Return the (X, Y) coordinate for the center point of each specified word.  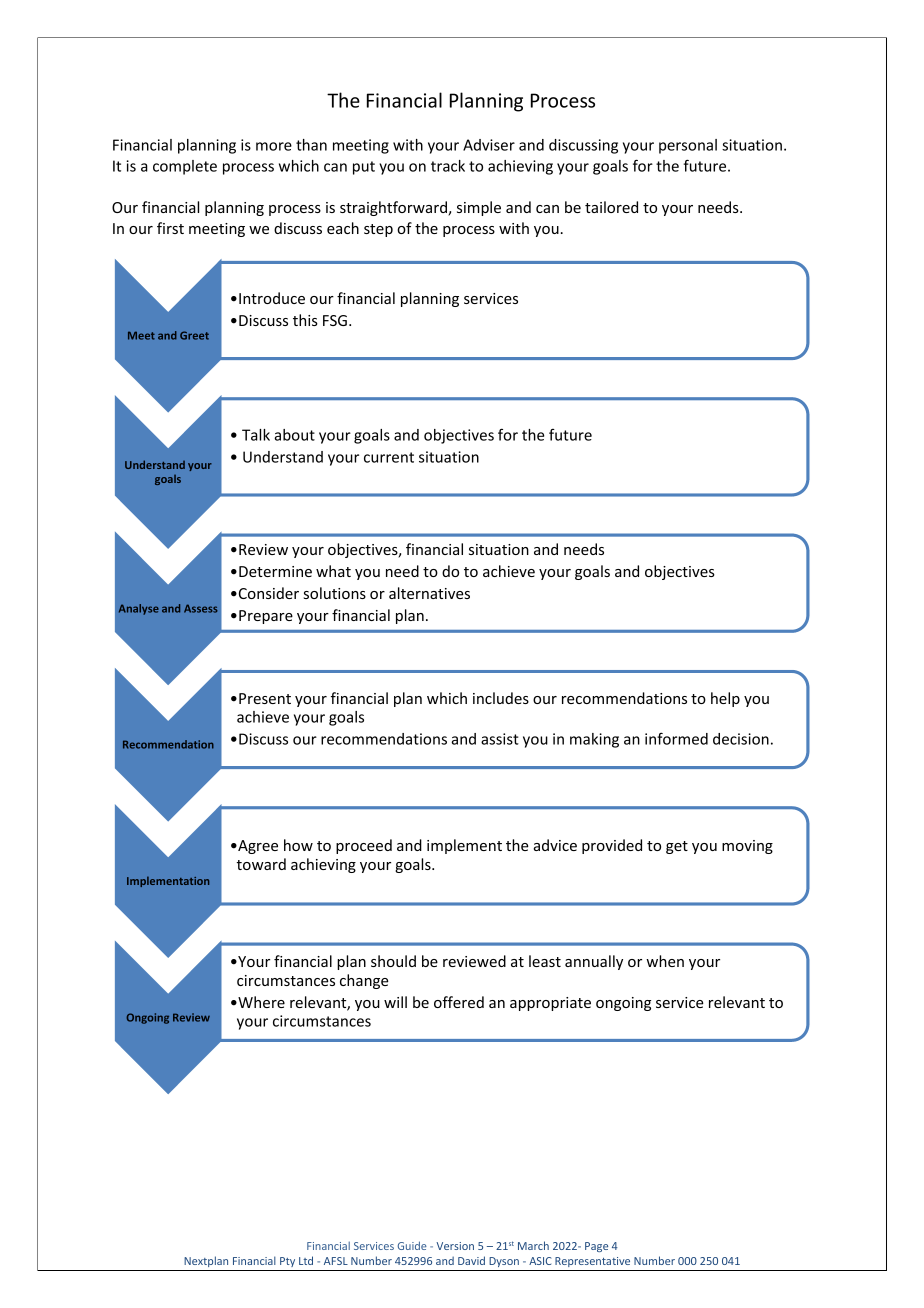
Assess (201, 608)
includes (501, 698)
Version (455, 1246)
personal (688, 146)
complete (185, 167)
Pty (287, 1262)
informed (676, 738)
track (448, 166)
